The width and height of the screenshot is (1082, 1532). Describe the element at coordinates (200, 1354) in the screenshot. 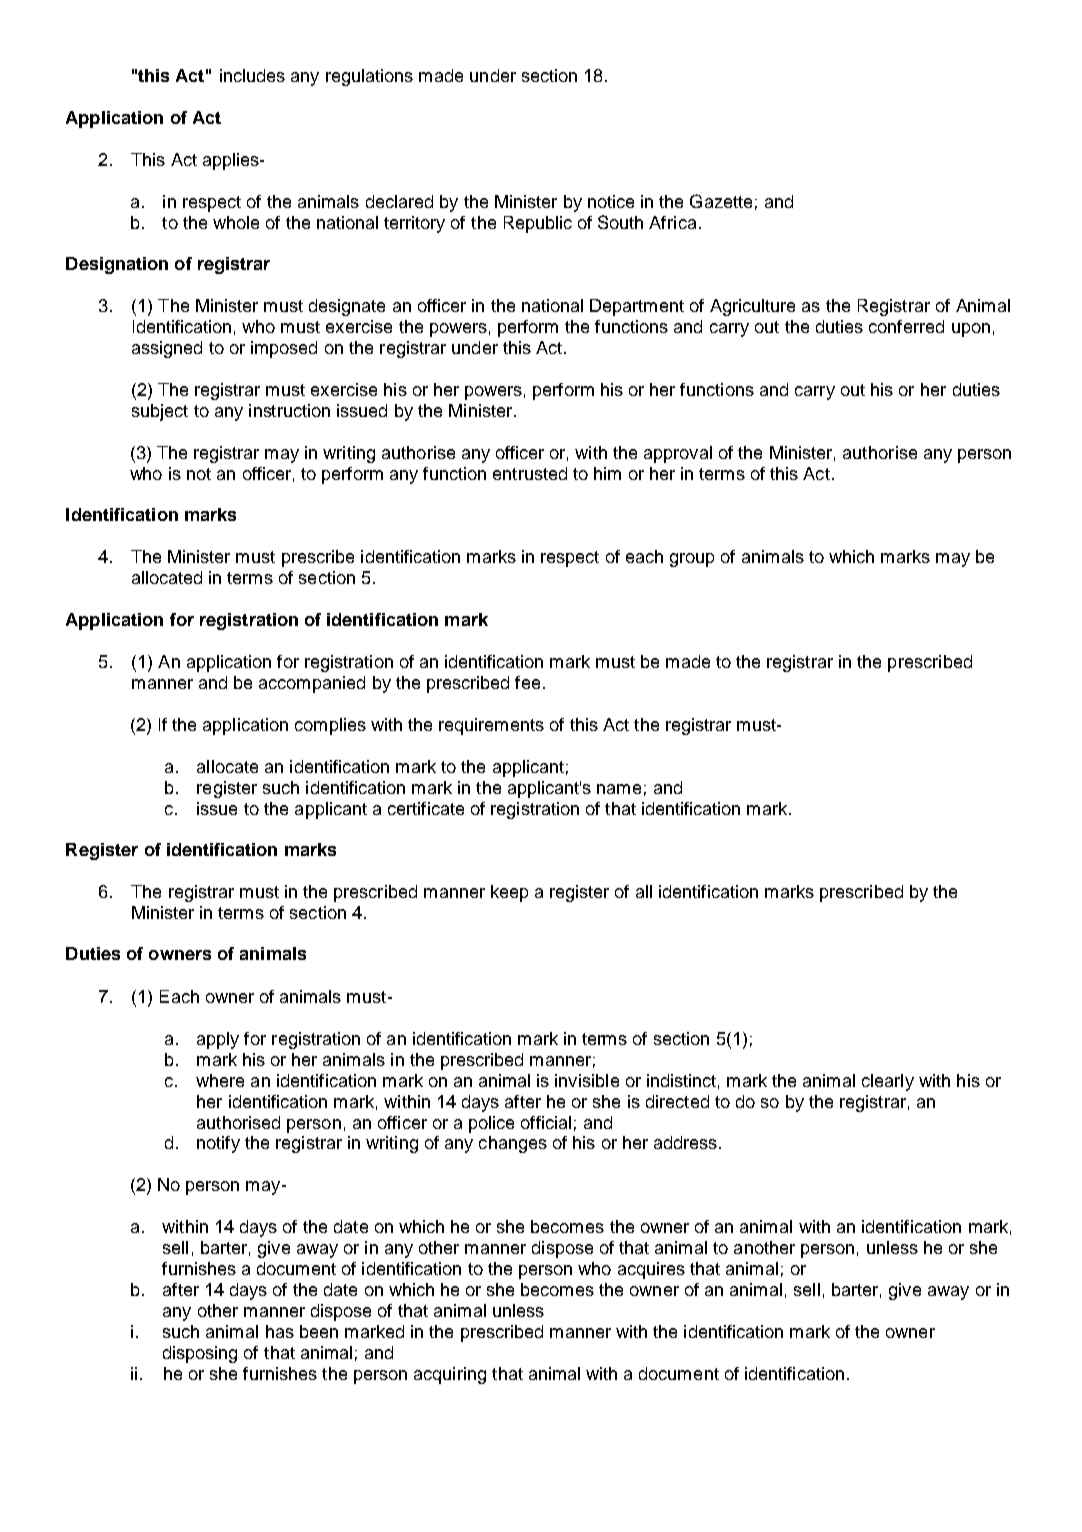

I see `disposing` at that location.
